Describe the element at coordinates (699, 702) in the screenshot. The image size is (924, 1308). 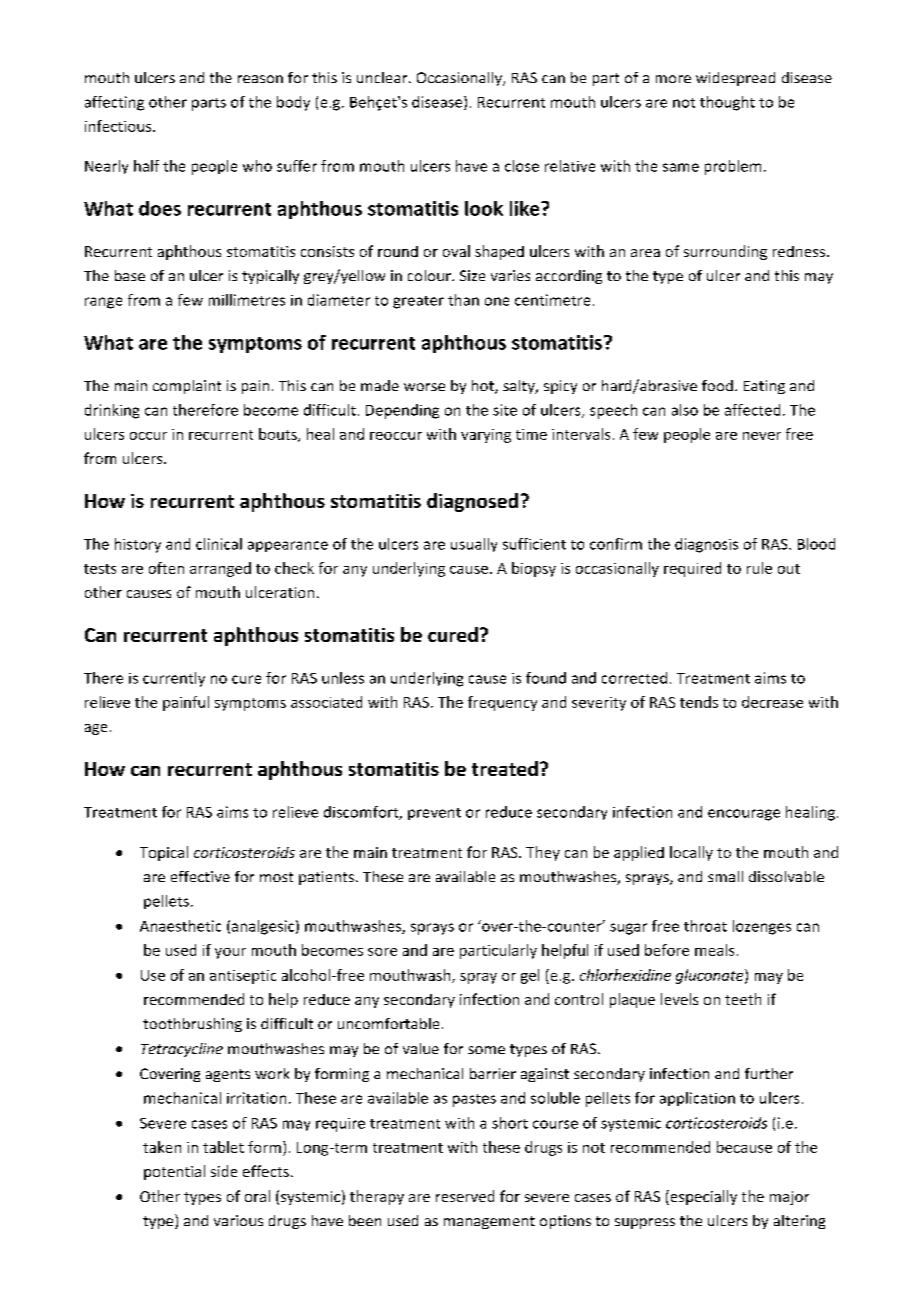
I see `tends` at that location.
